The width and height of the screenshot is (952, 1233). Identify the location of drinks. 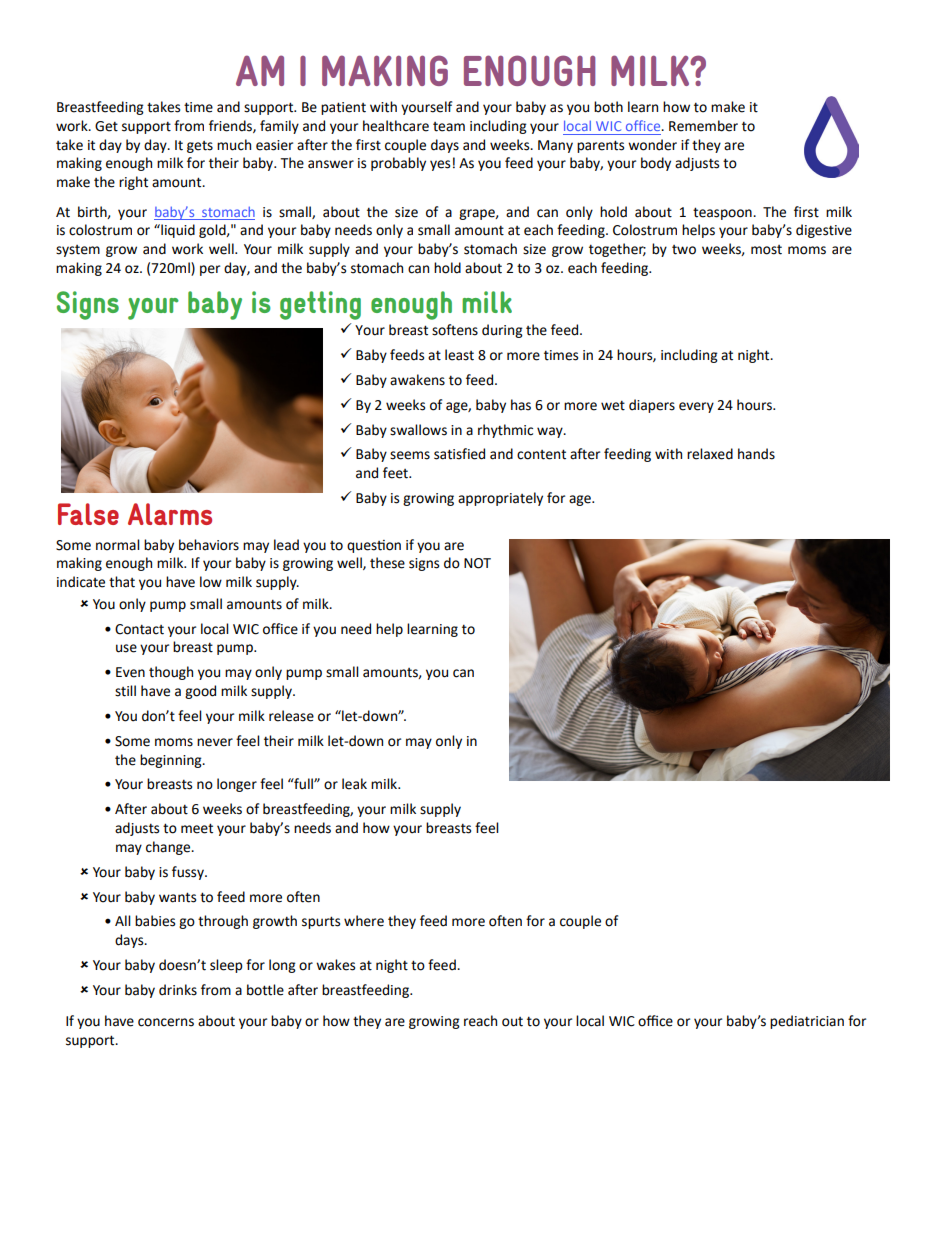
(178, 990).
